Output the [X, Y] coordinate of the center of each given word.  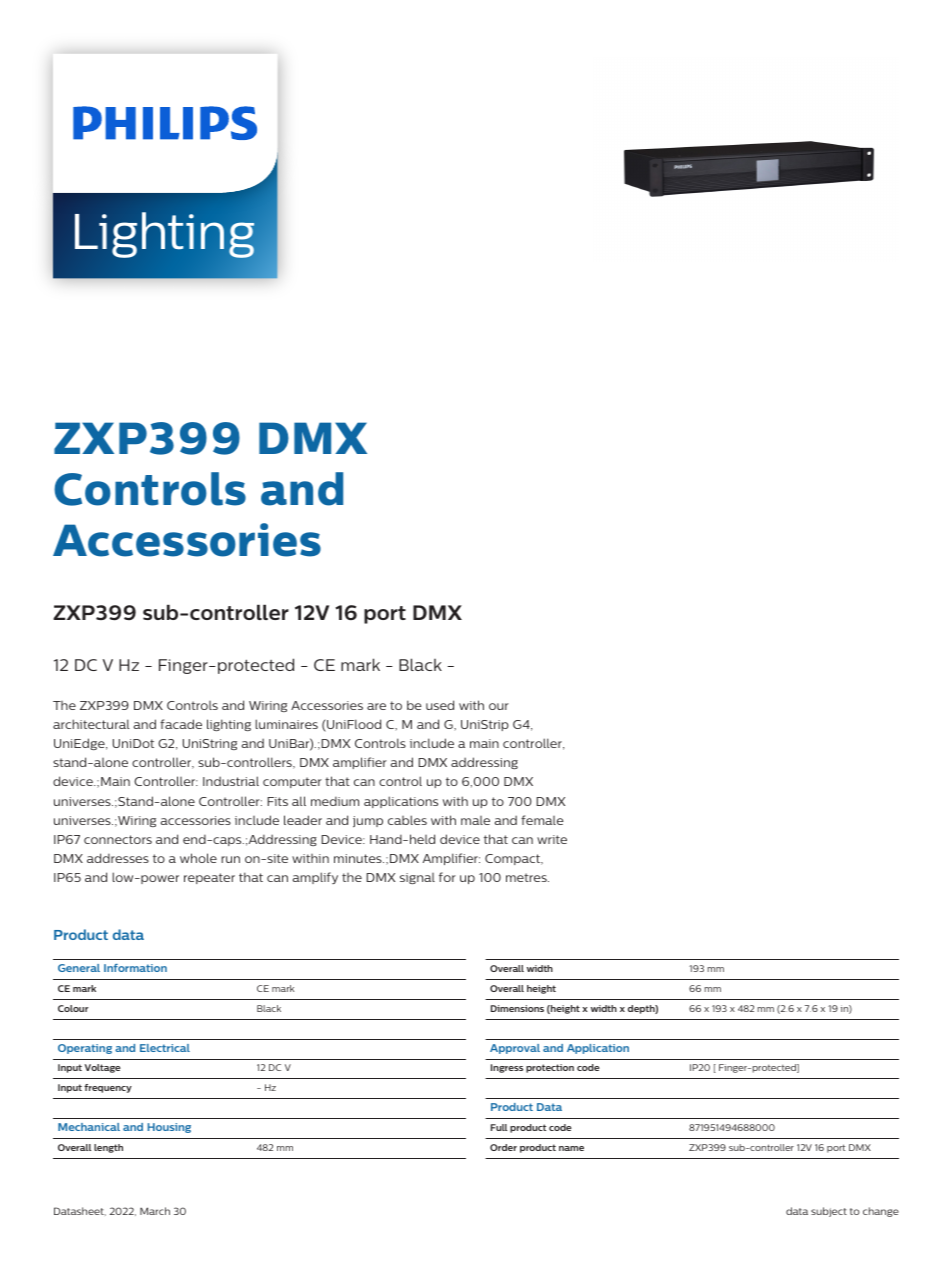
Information [135, 968]
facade [181, 724]
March [155, 1211]
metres [527, 877]
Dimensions [517, 1008]
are [376, 706]
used [440, 705]
